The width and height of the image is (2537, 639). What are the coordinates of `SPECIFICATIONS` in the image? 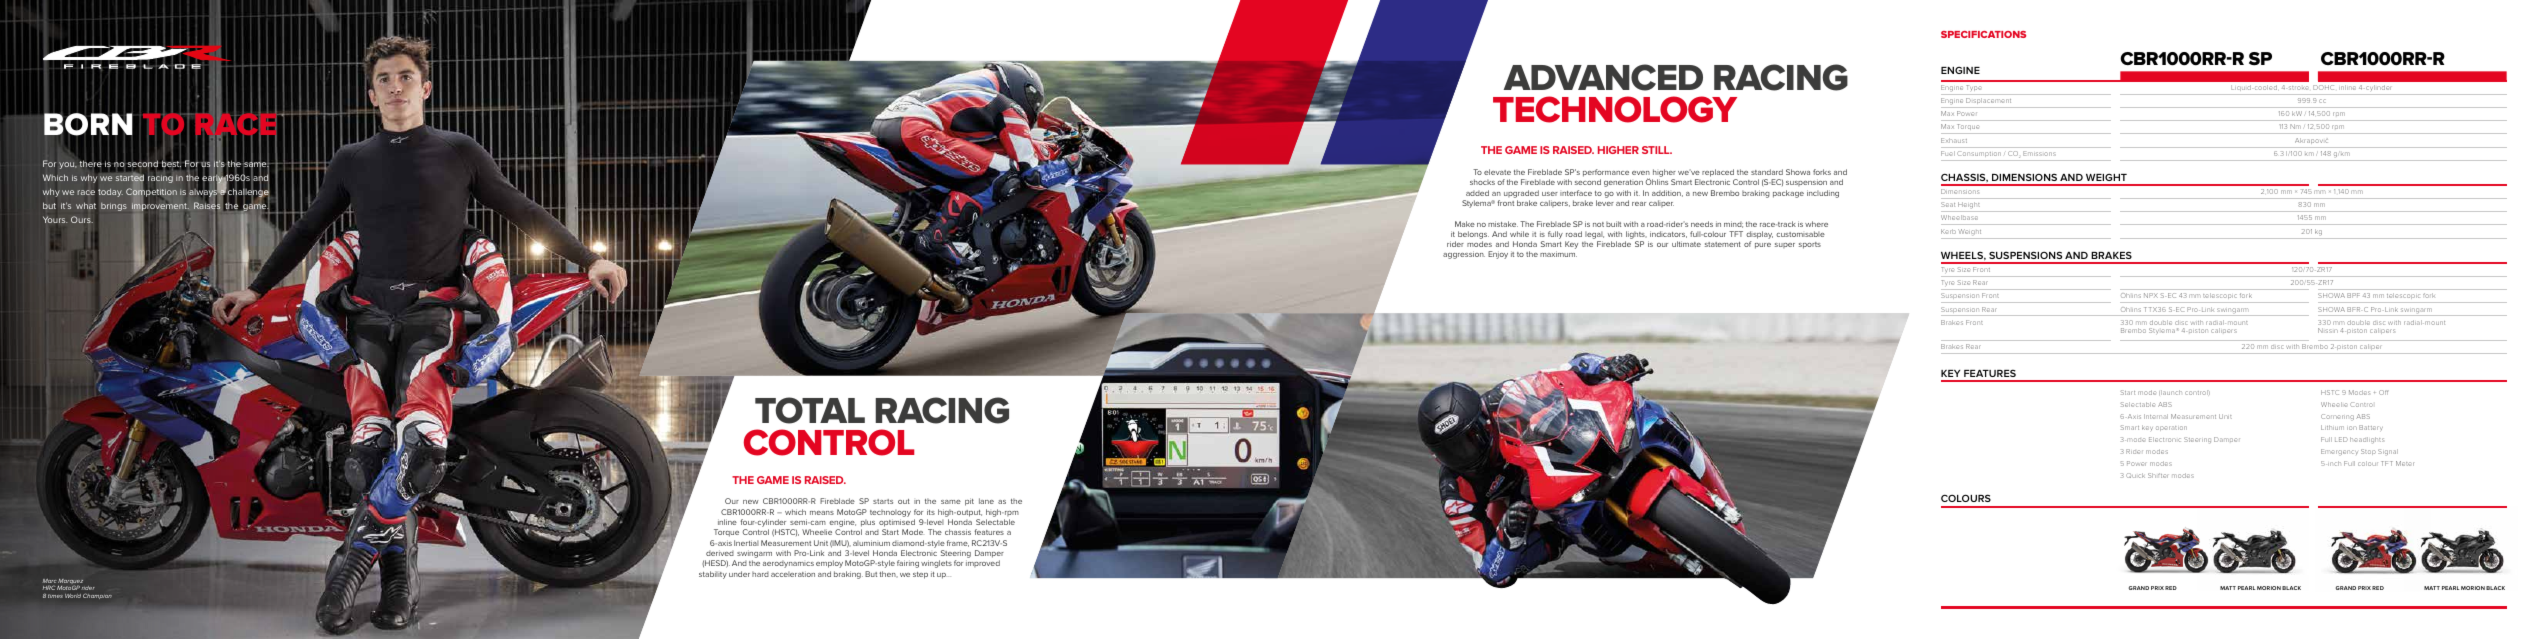 It's located at (1983, 34).
